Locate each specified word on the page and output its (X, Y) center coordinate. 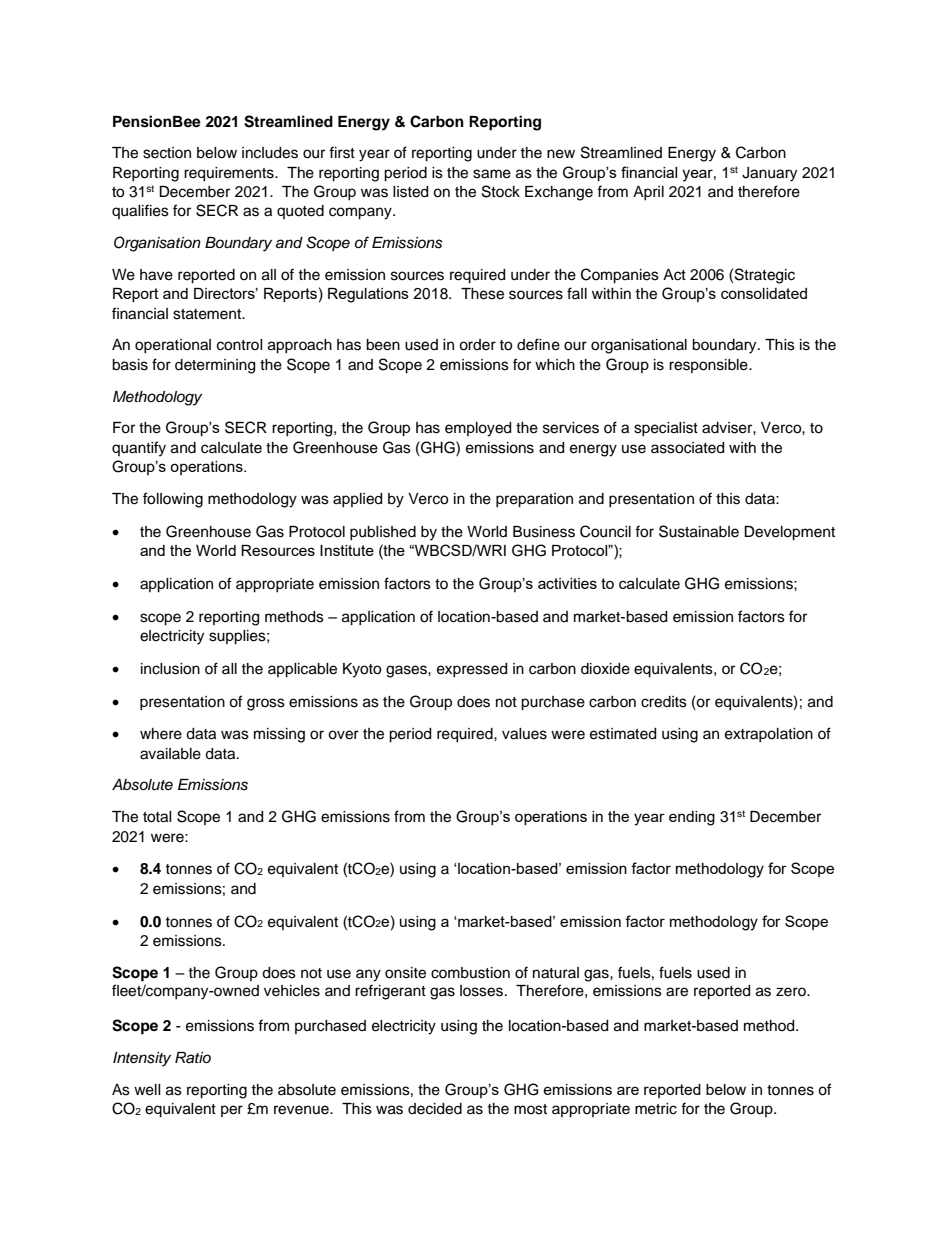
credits (664, 702)
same (492, 174)
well (147, 1090)
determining (215, 366)
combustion (470, 973)
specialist (666, 429)
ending (692, 818)
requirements (230, 174)
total (157, 817)
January (769, 174)
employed (478, 429)
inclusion (170, 669)
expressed (472, 670)
